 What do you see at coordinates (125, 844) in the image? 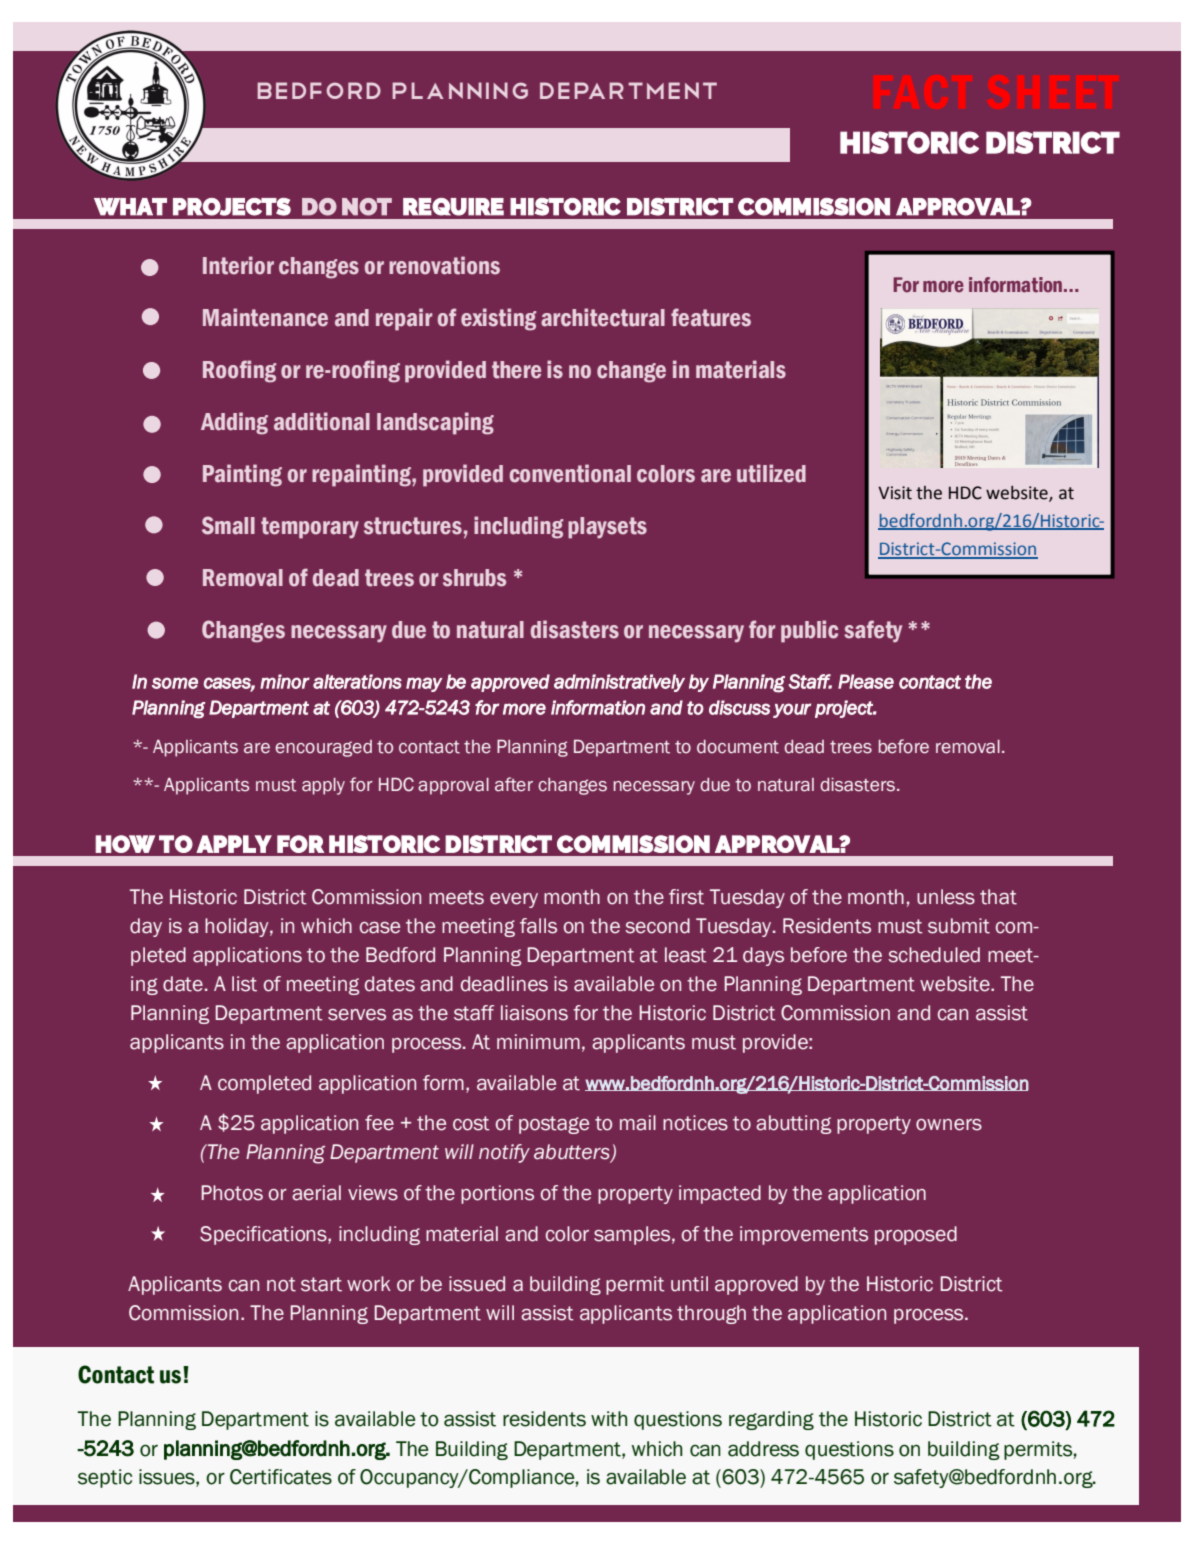
I see `HOW` at bounding box center [125, 844].
